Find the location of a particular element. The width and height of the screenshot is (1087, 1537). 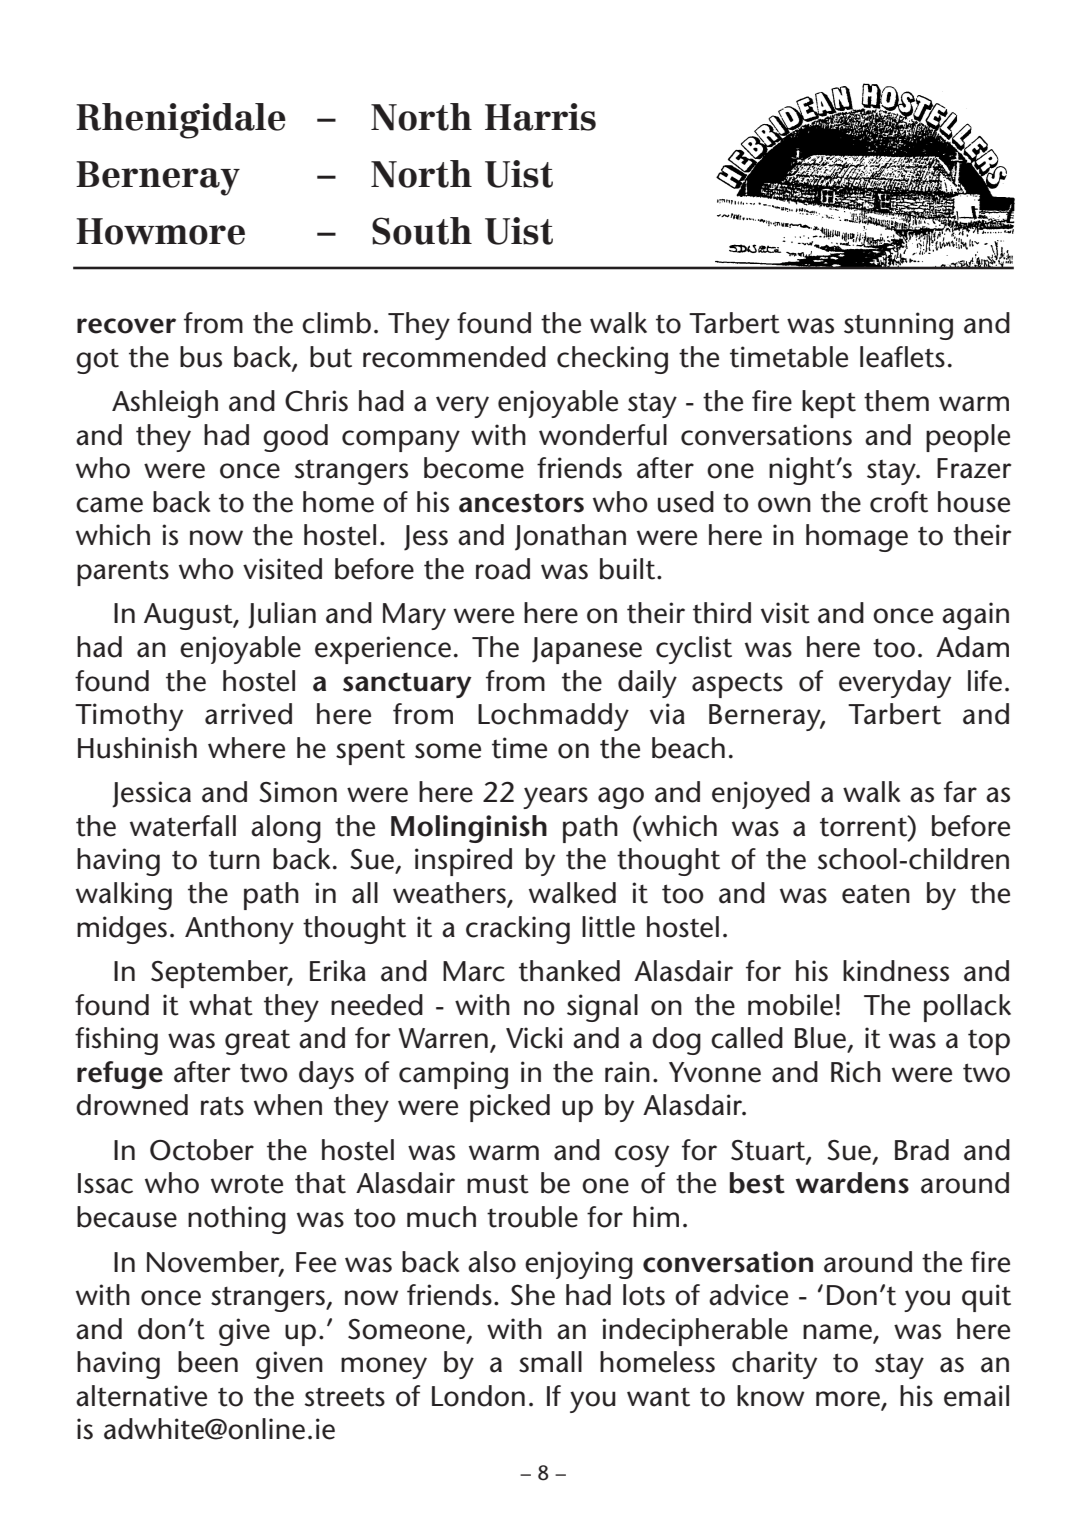

homage is located at coordinates (857, 538).
